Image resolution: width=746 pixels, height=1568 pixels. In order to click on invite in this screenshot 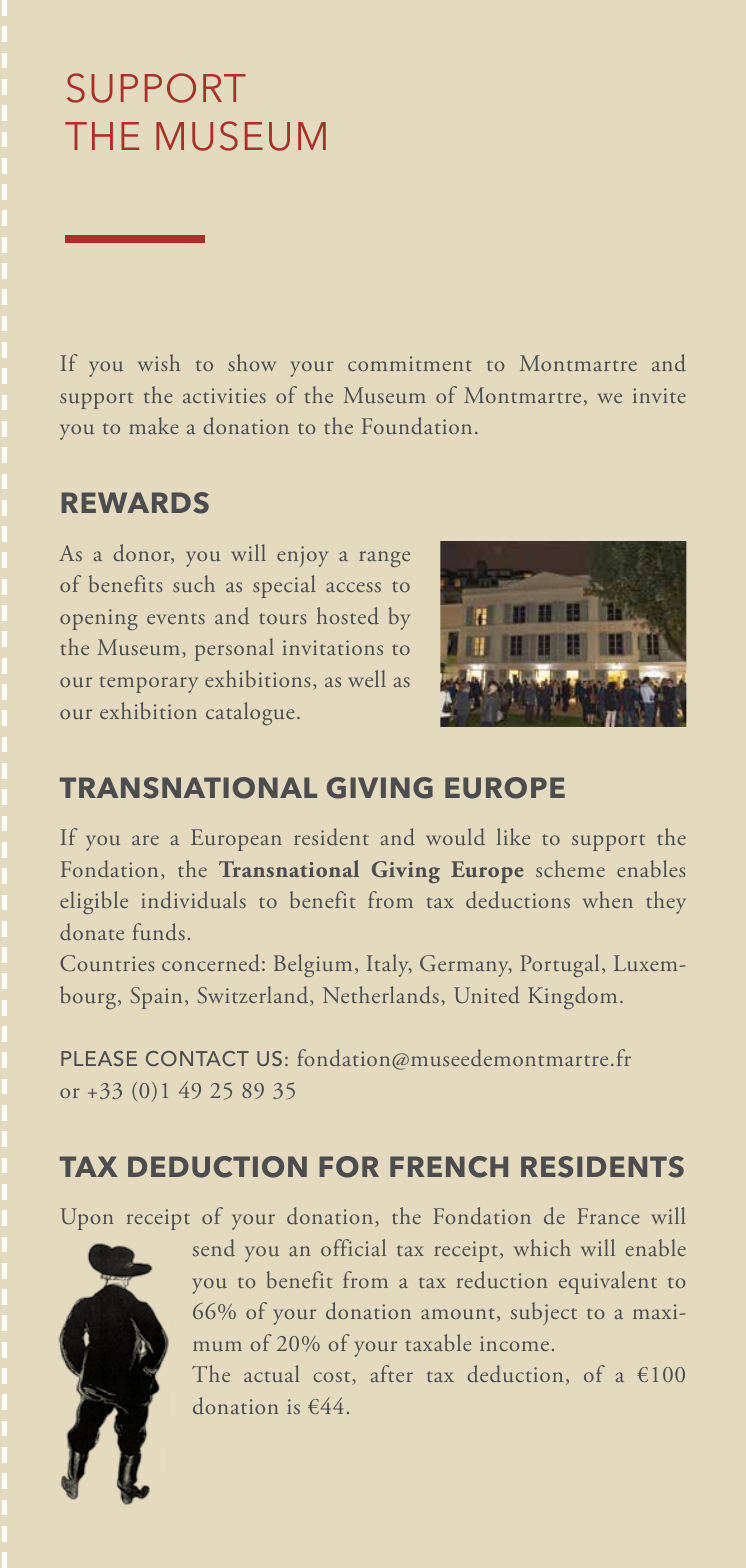, I will do `click(659, 395)`.
